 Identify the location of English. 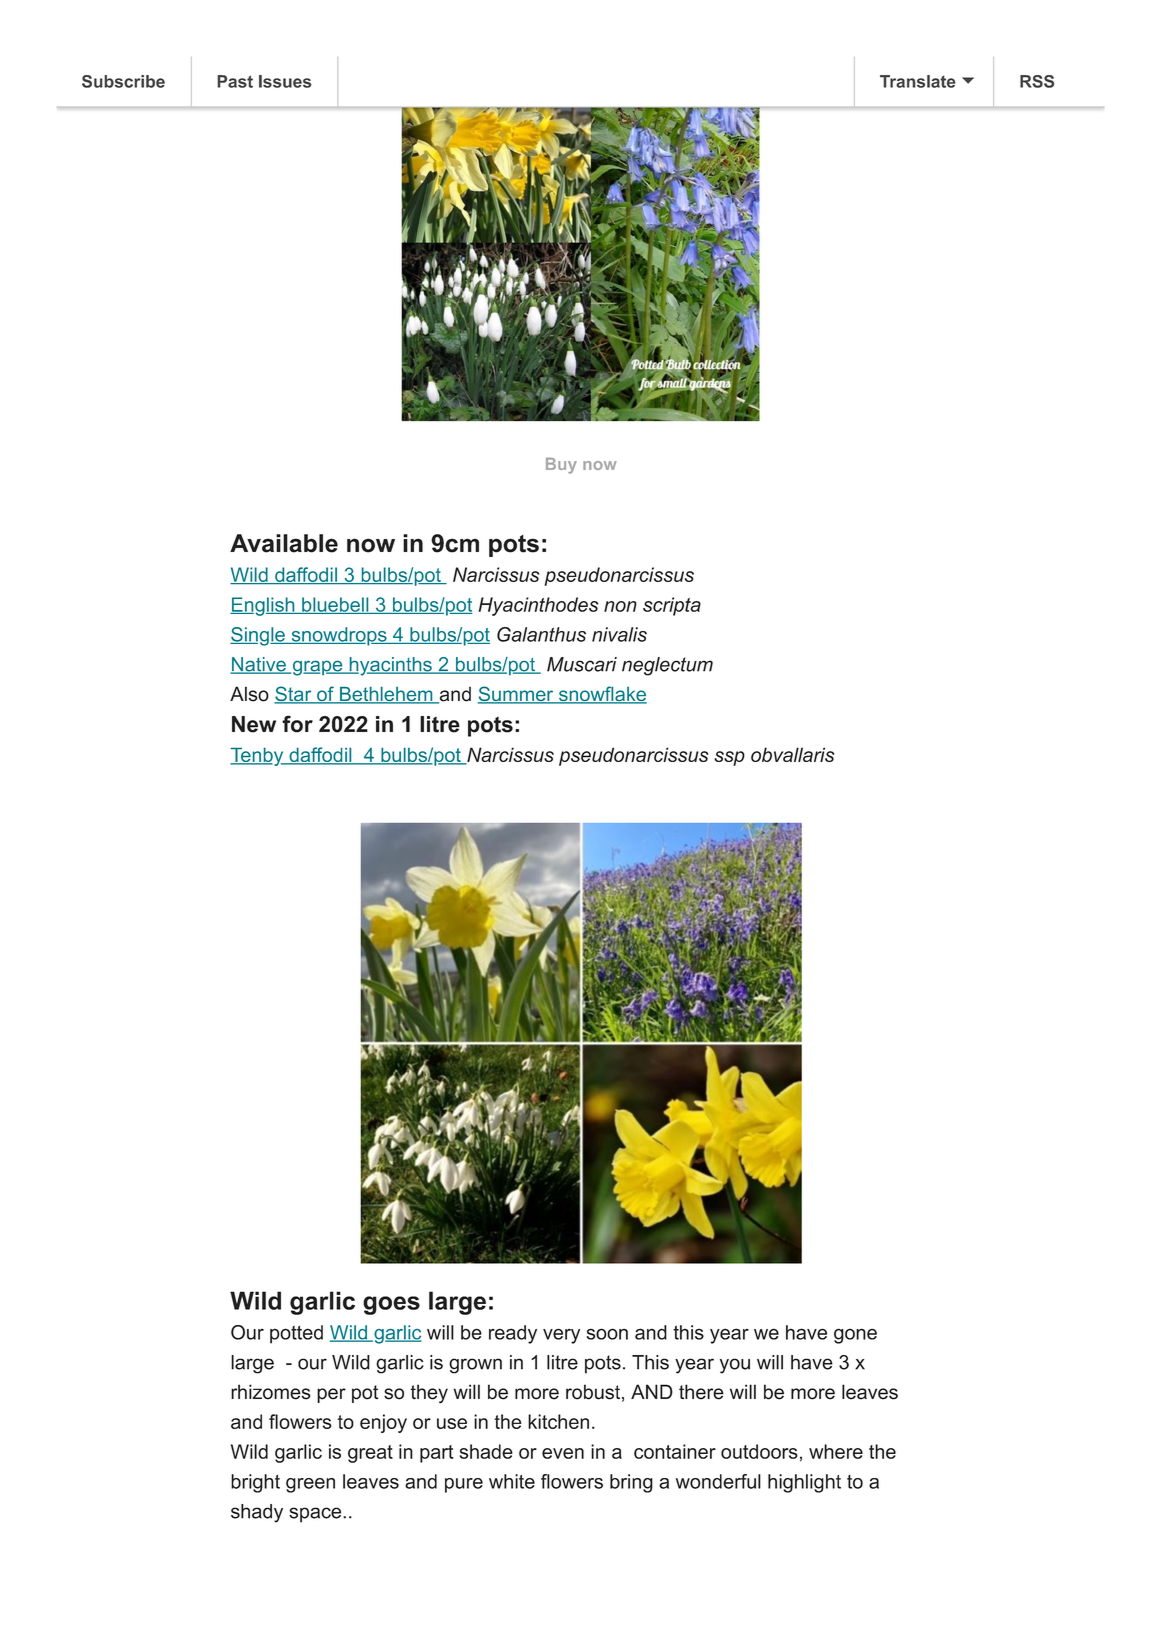
(263, 606).
